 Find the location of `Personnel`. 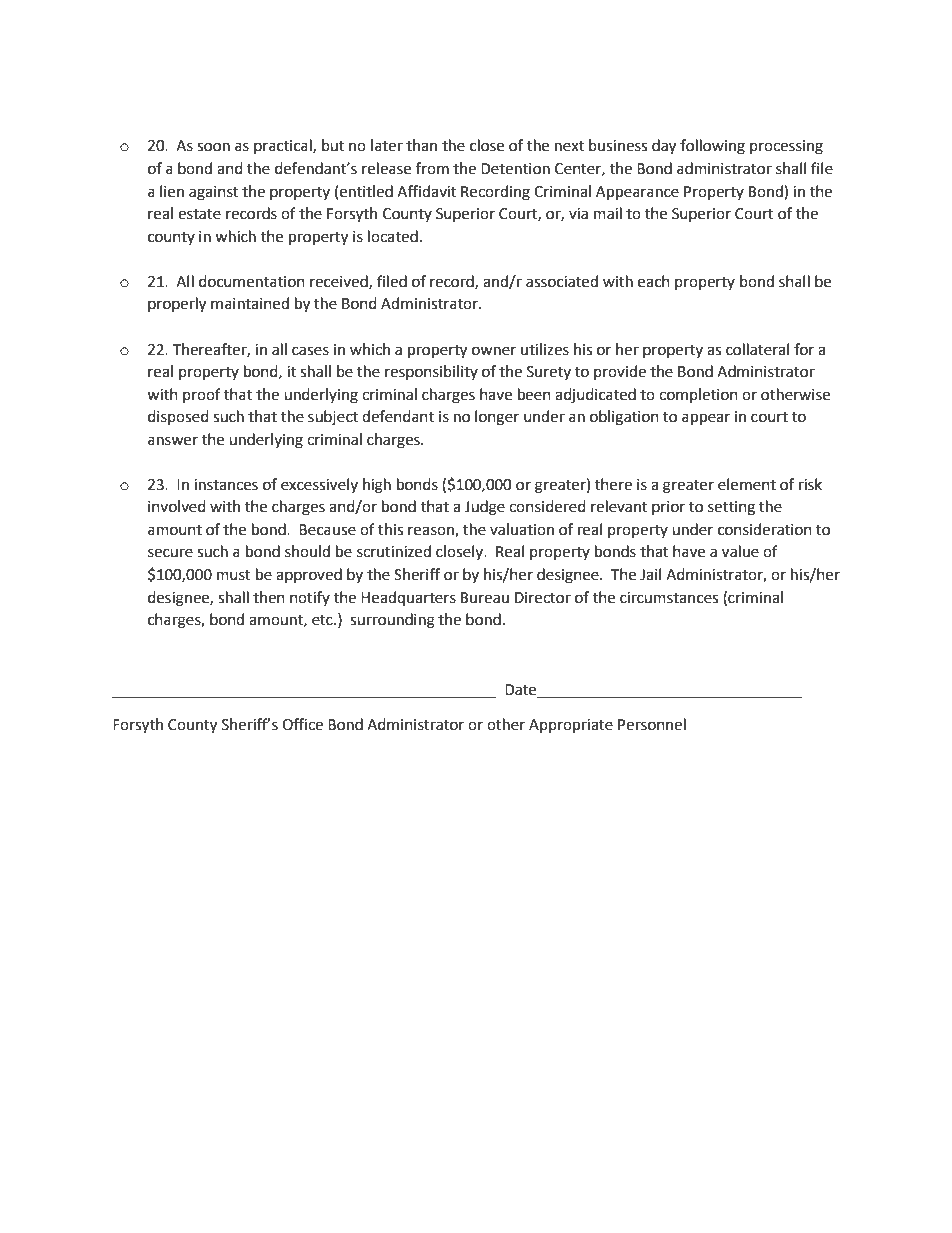

Personnel is located at coordinates (652, 724).
